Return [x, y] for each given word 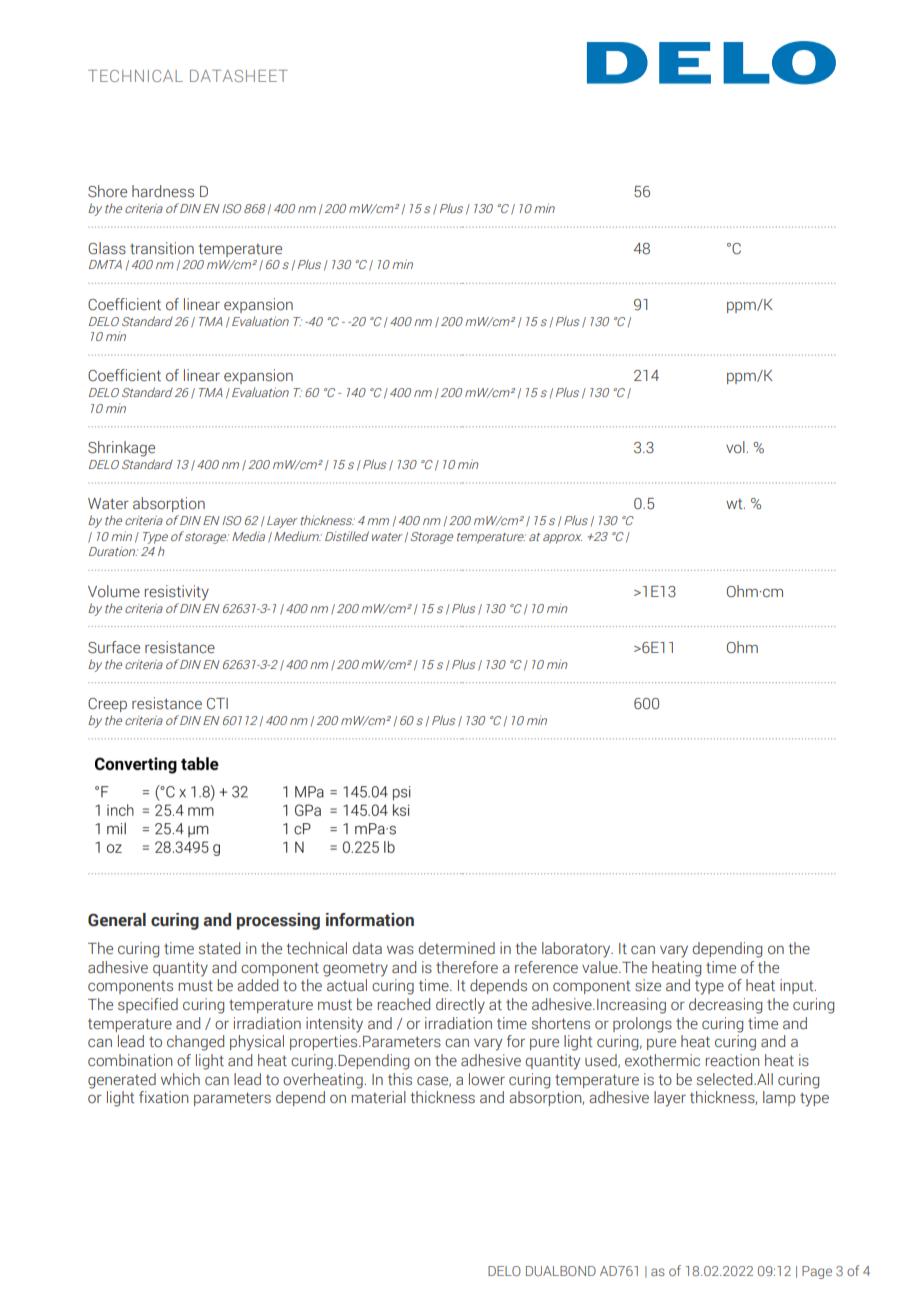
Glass [107, 248]
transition [162, 248]
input [798, 986]
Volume [114, 591]
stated [219, 948]
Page [817, 1272]
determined [456, 948]
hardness [163, 191]
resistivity [177, 593]
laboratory [577, 950]
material [378, 1097]
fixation [163, 1097]
